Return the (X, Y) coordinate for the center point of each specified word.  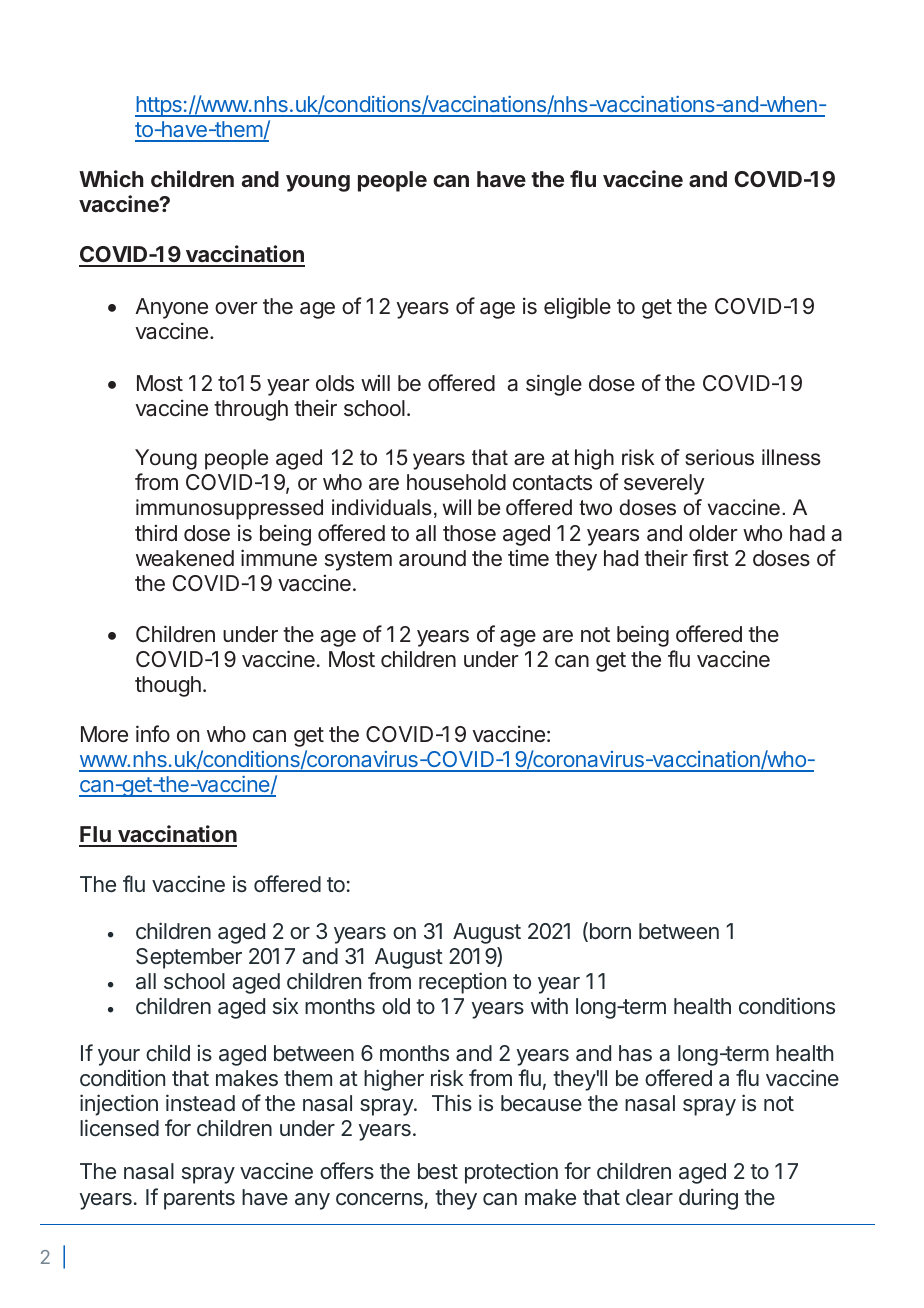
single (554, 385)
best (438, 1171)
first (711, 558)
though (168, 686)
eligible (577, 308)
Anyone (171, 308)
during (708, 1199)
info (153, 733)
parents (199, 1200)
